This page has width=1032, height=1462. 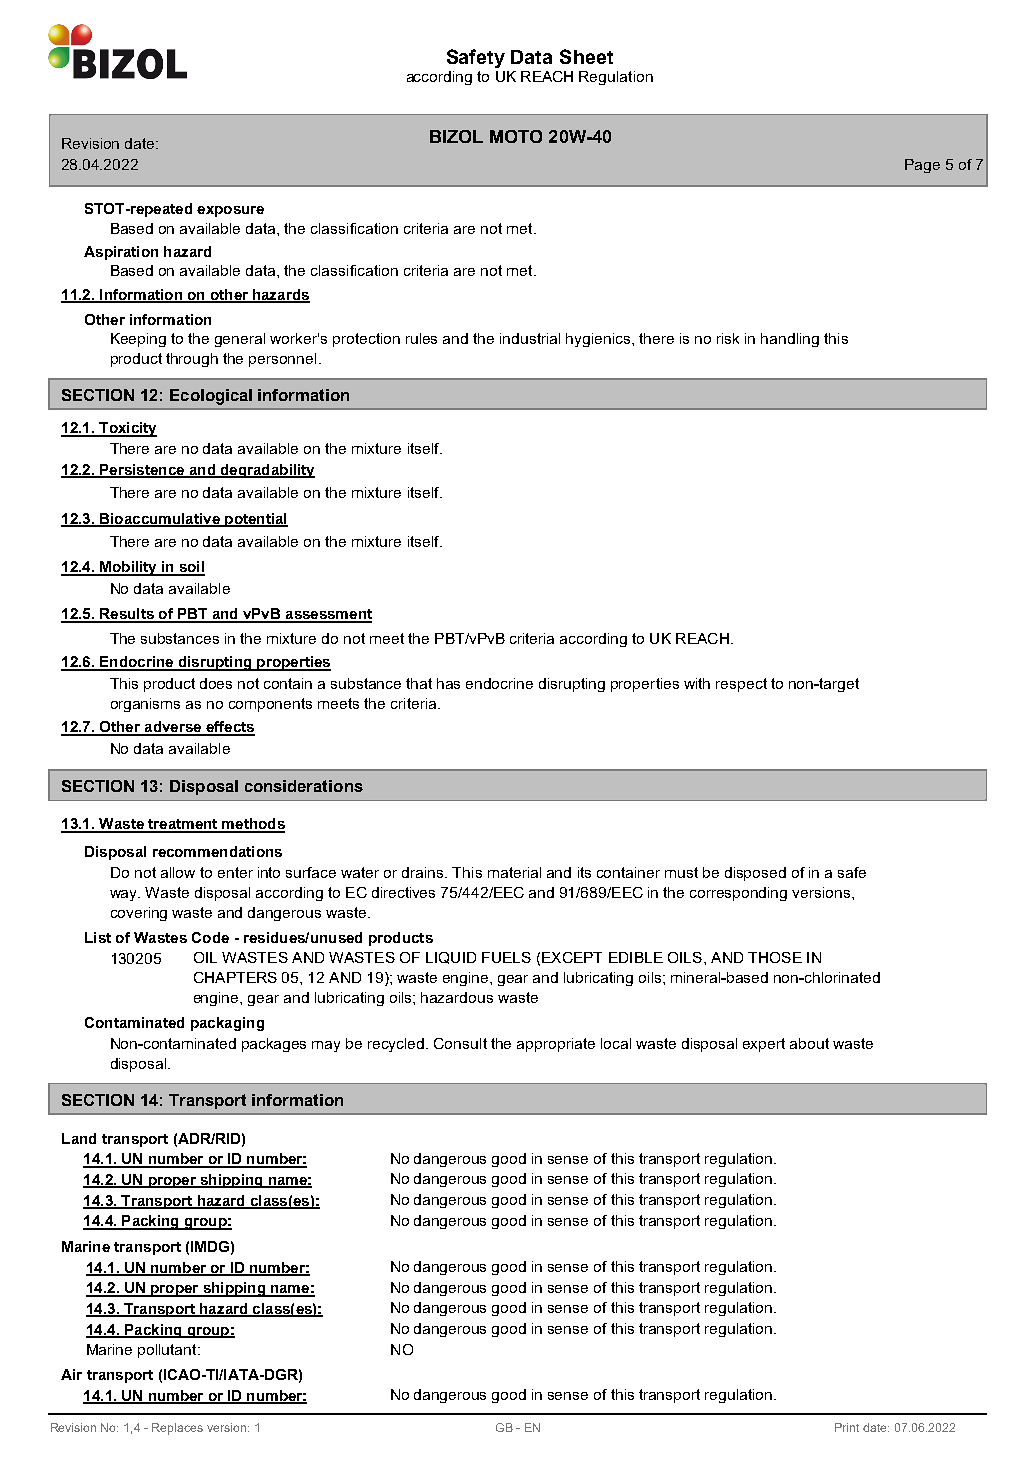 What do you see at coordinates (230, 211) in the page?
I see `exposure` at bounding box center [230, 211].
